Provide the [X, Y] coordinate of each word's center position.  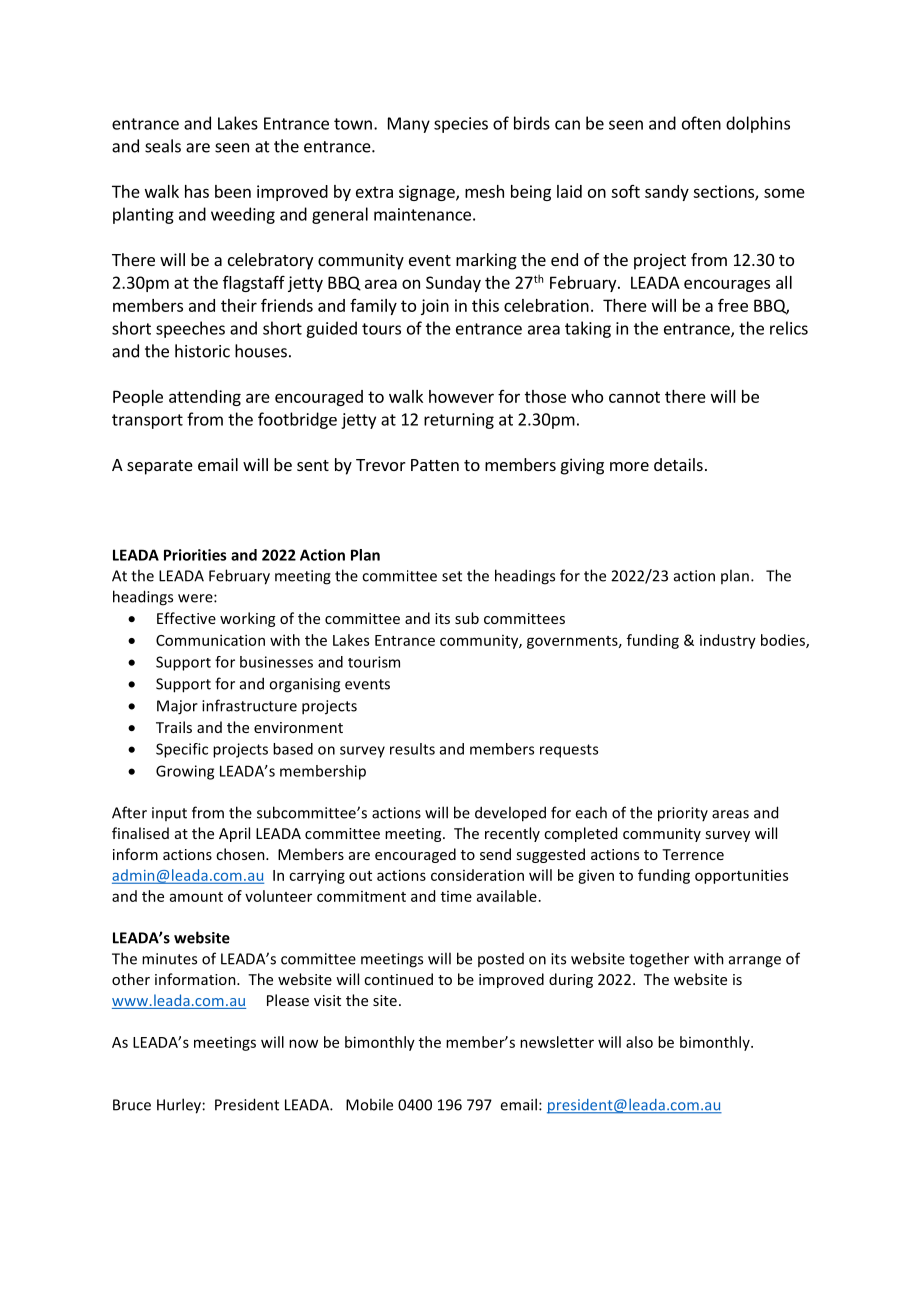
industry [728, 641]
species [461, 125]
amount [196, 897]
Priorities [195, 555]
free [733, 305]
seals [163, 146]
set [452, 576]
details [678, 464]
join [435, 307]
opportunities [741, 876]
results [412, 749]
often [701, 123]
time [456, 896]
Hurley [179, 1106]
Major [177, 707]
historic [202, 351]
